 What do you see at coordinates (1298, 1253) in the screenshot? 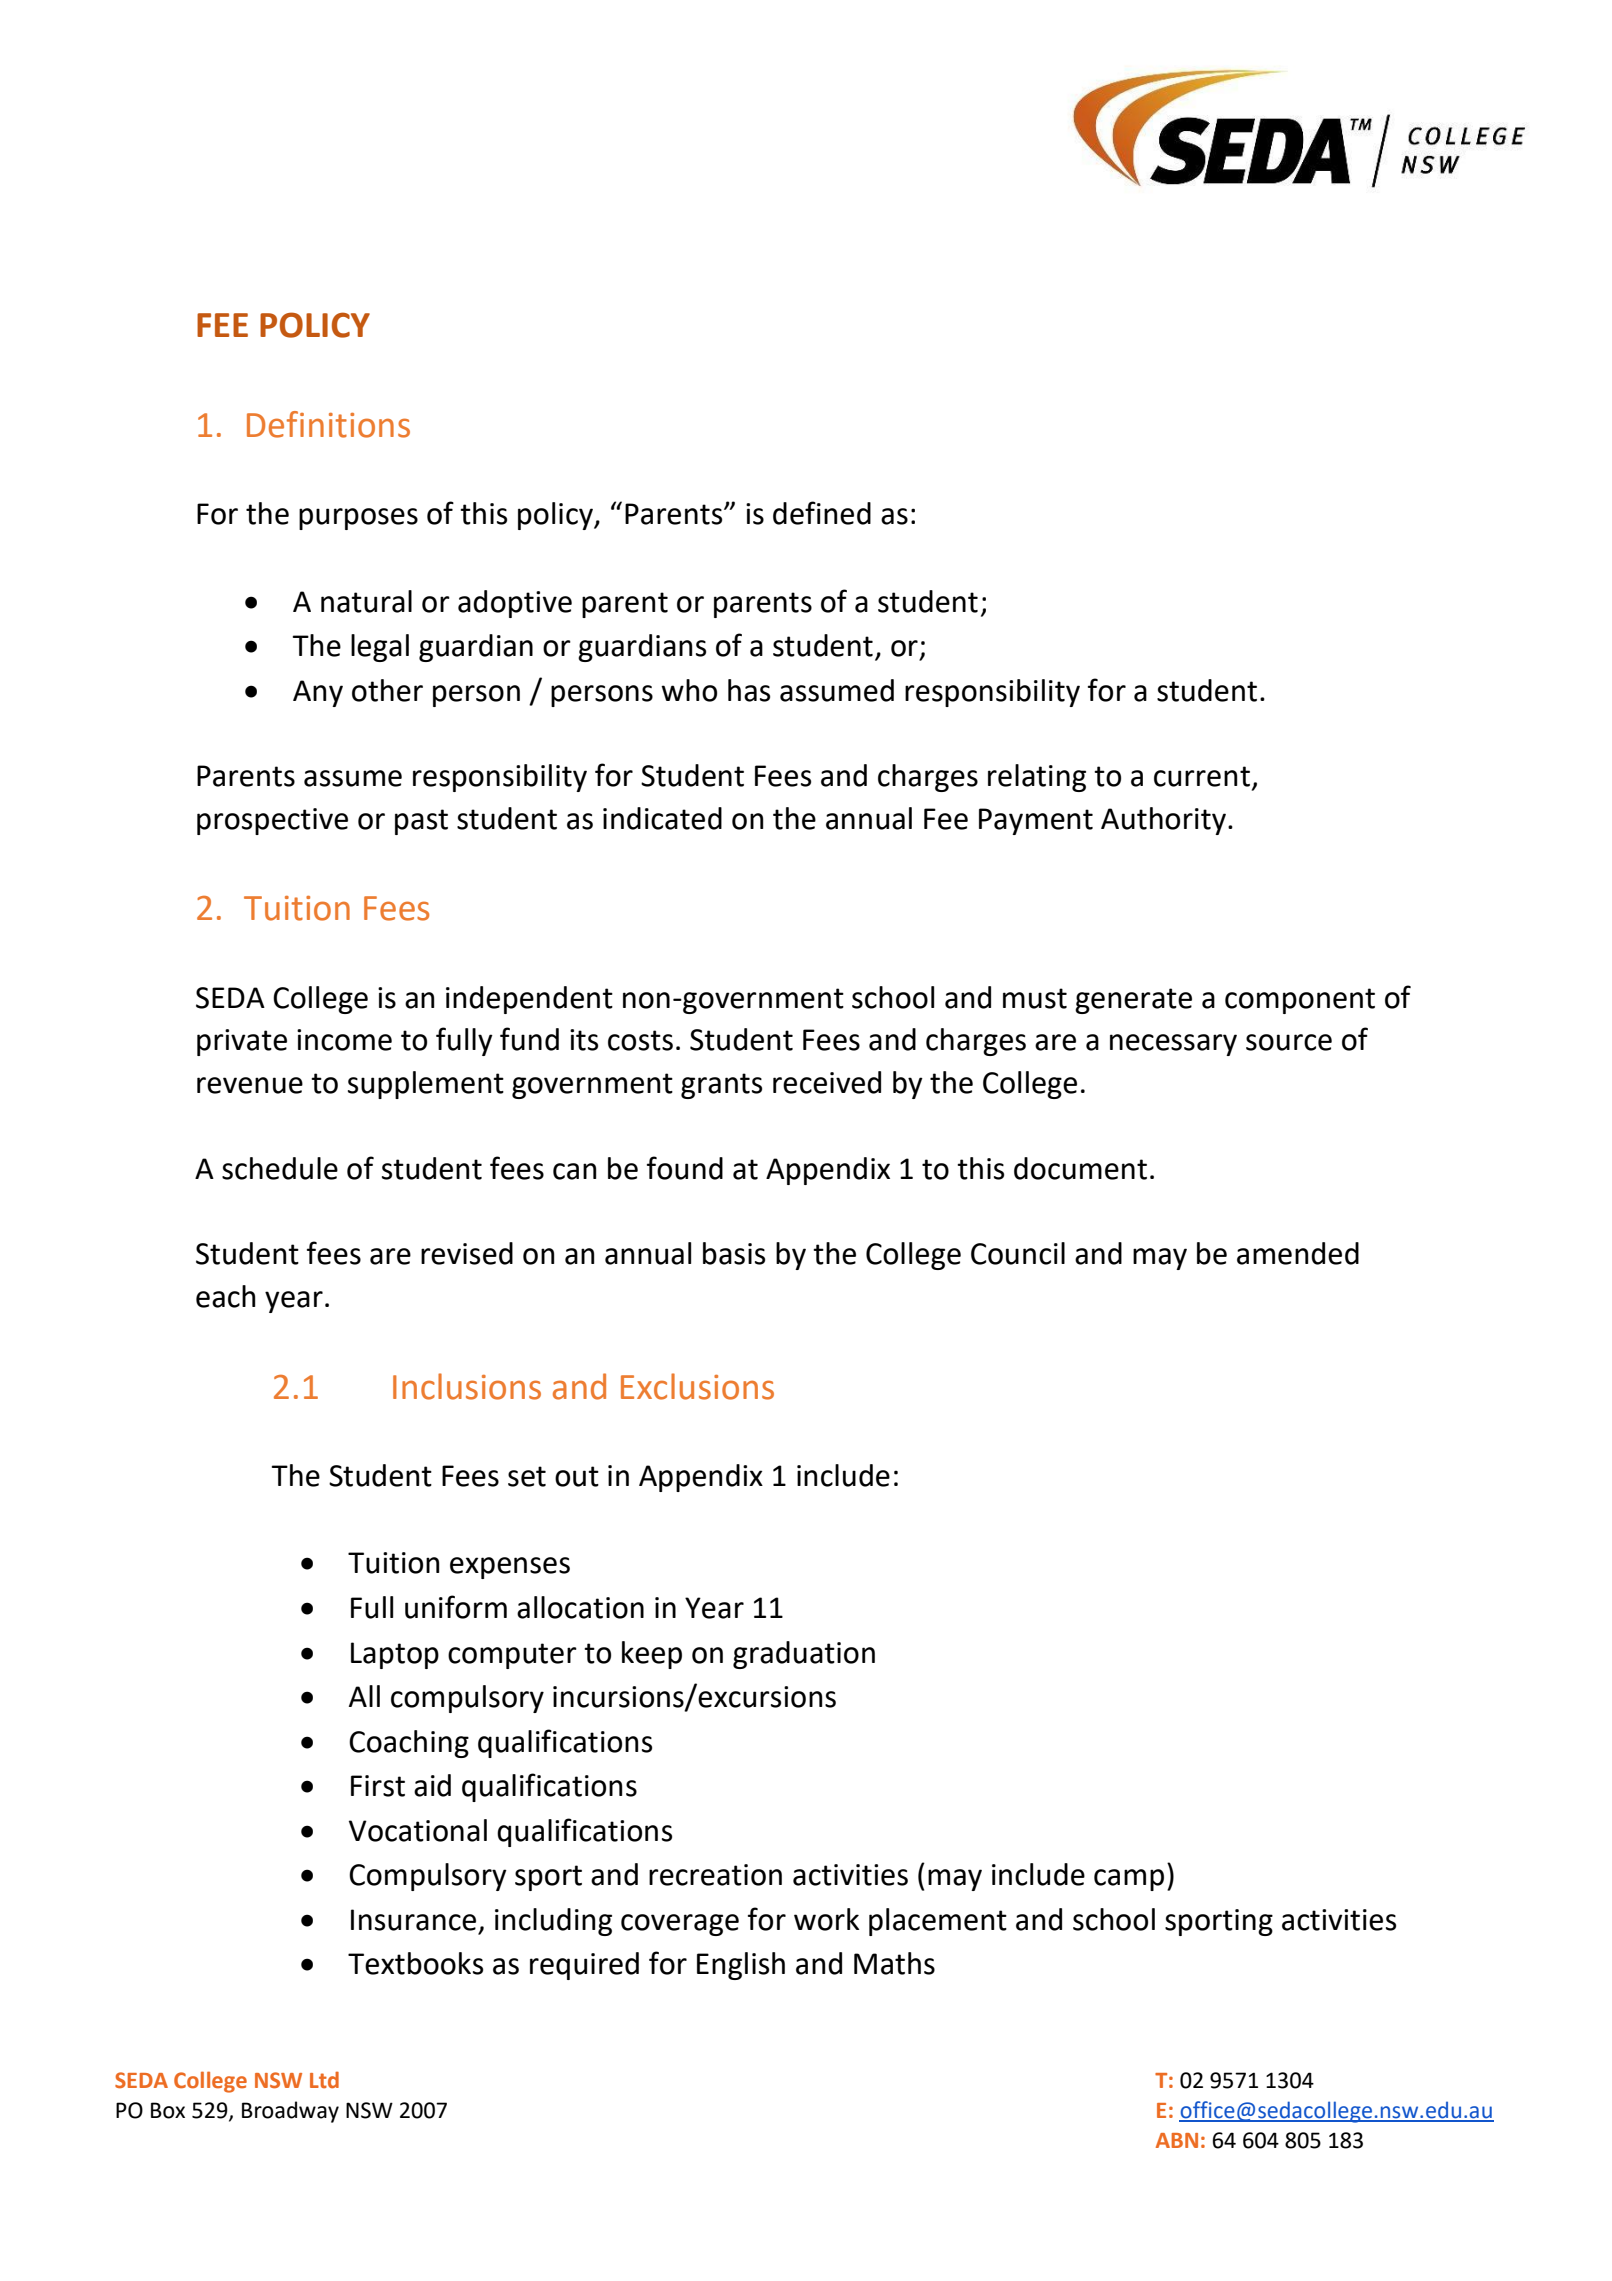
I see `amended` at bounding box center [1298, 1253].
